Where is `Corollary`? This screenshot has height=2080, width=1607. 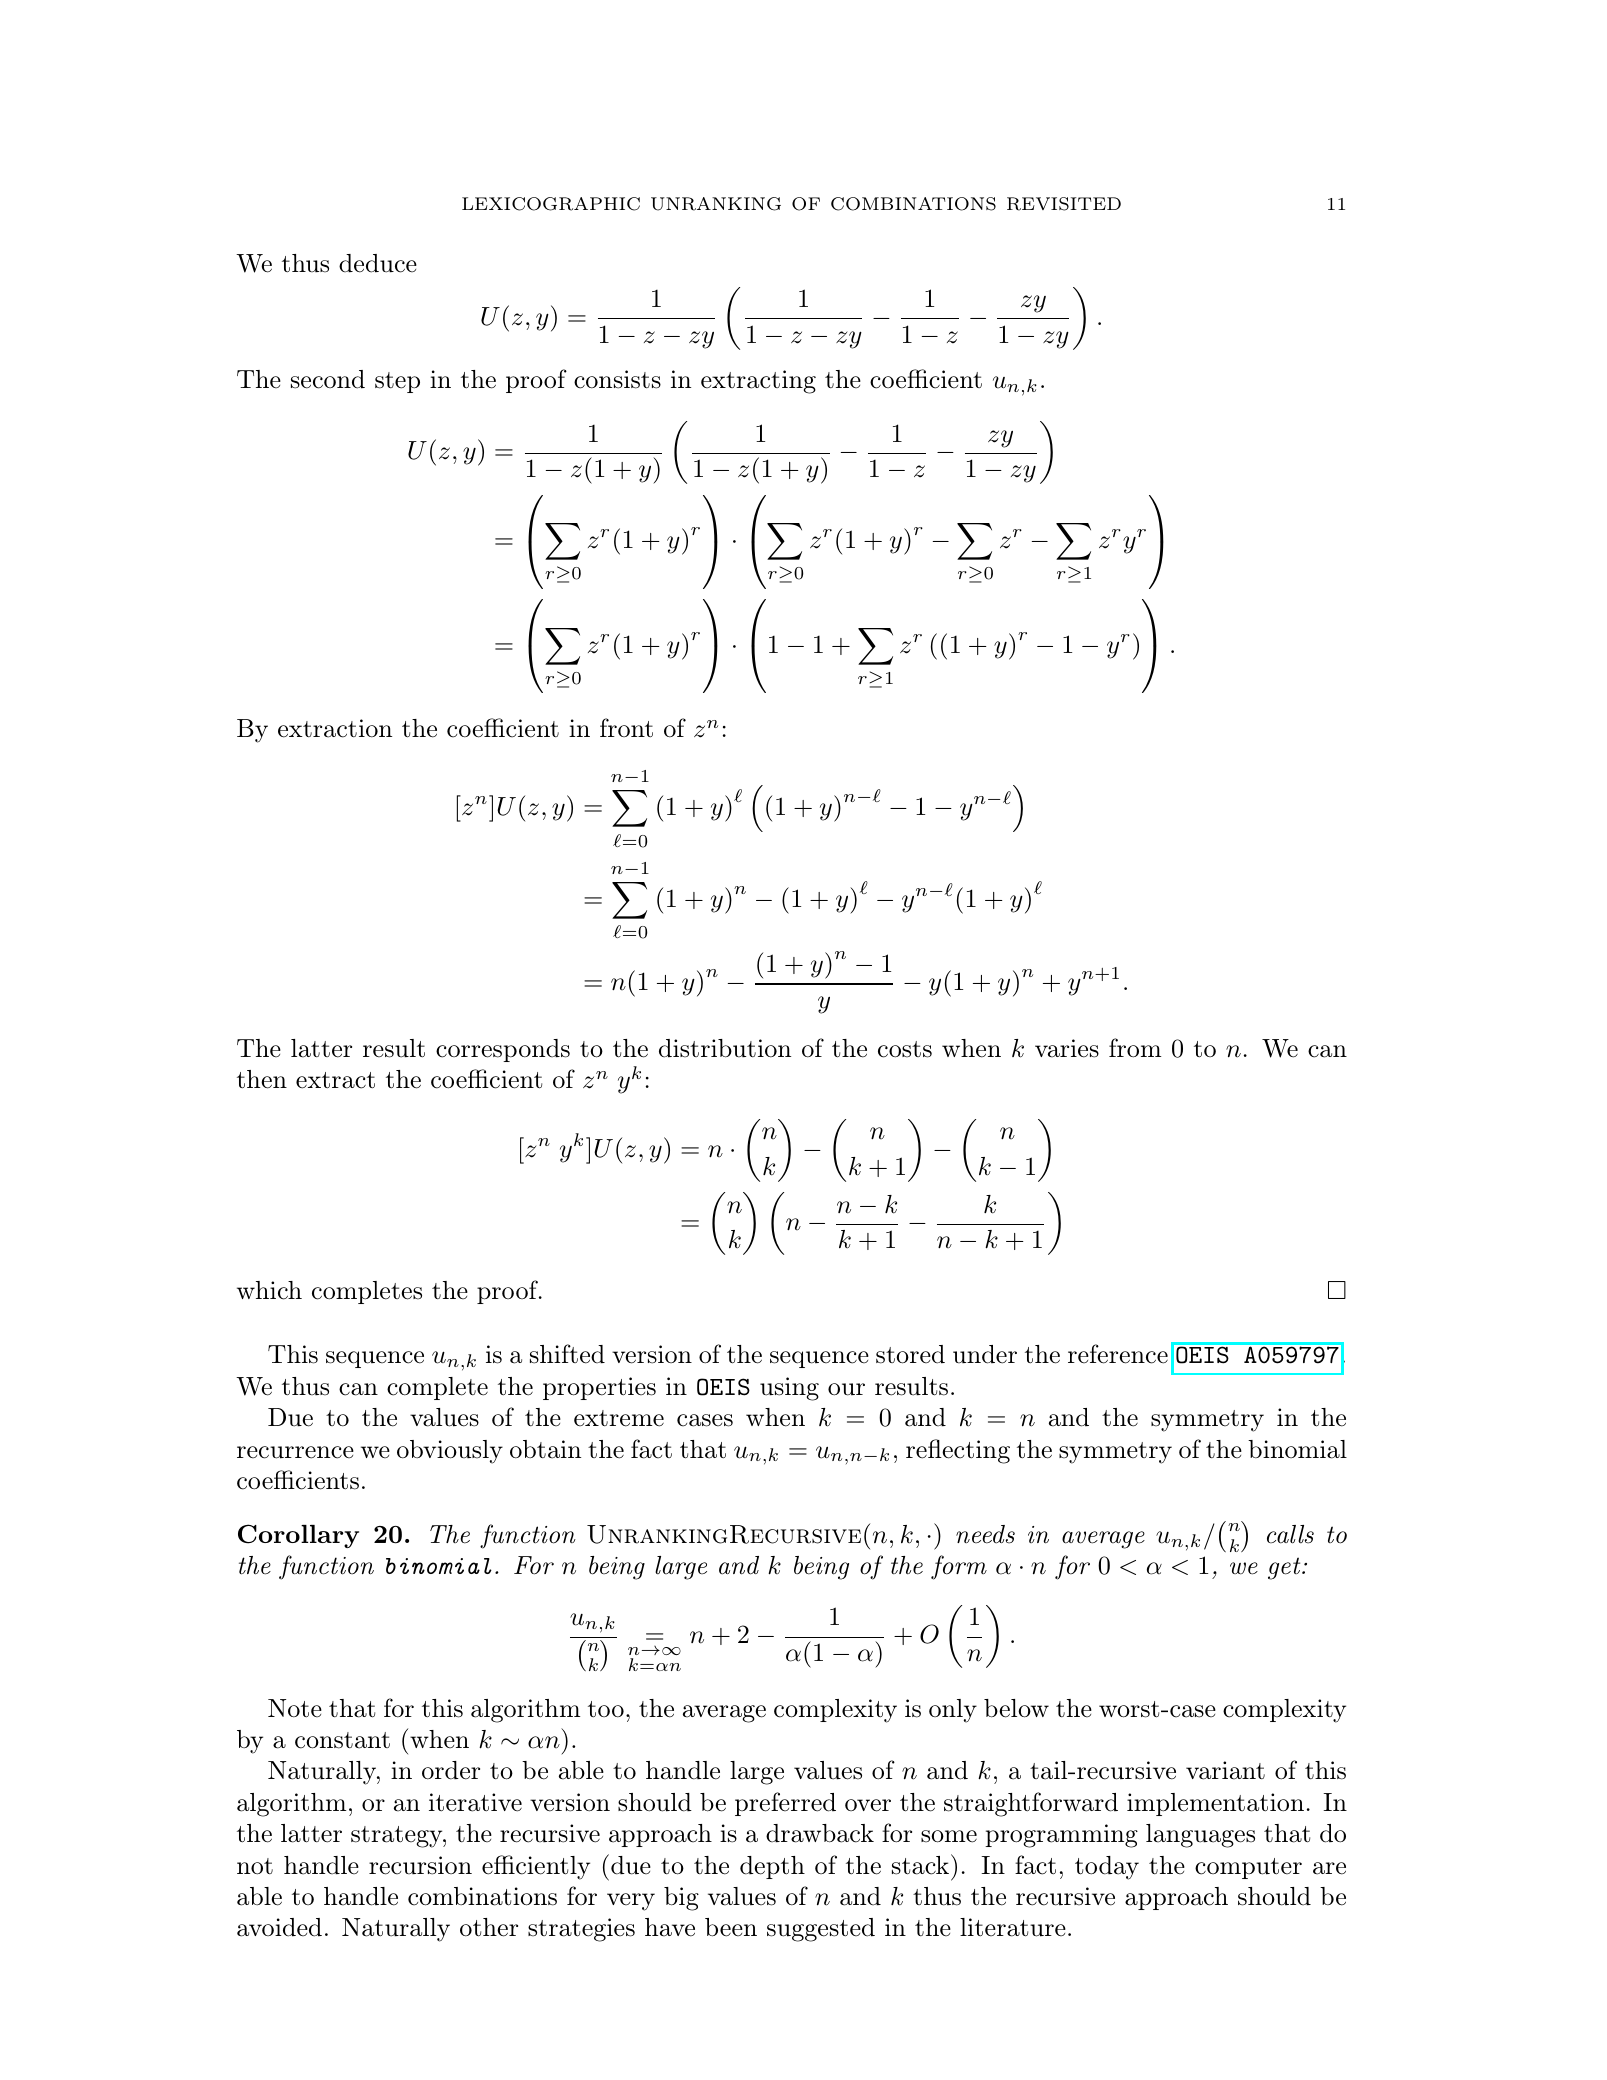
Corollary is located at coordinates (298, 1536).
